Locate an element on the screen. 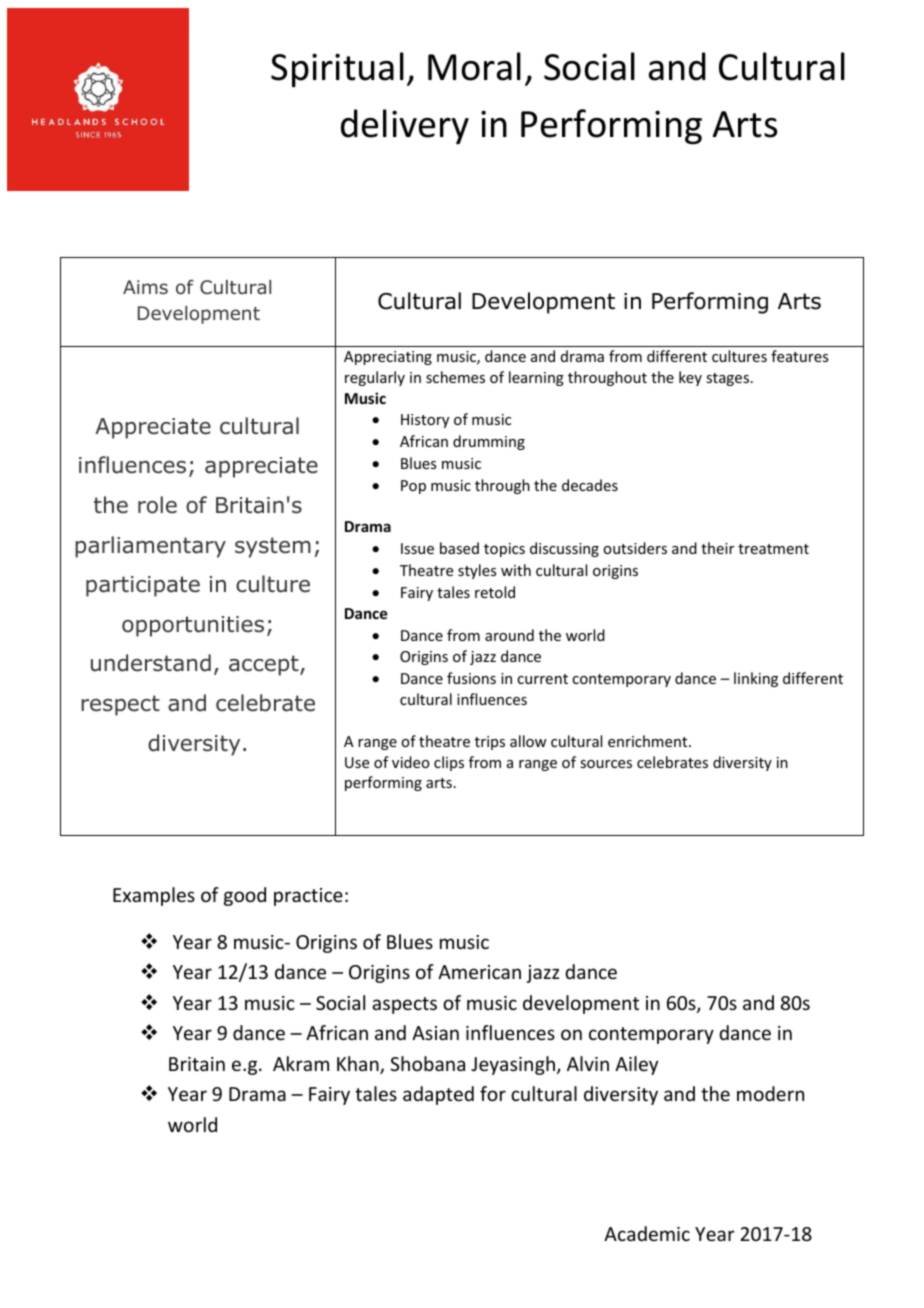  opportunities is located at coordinates (193, 626).
